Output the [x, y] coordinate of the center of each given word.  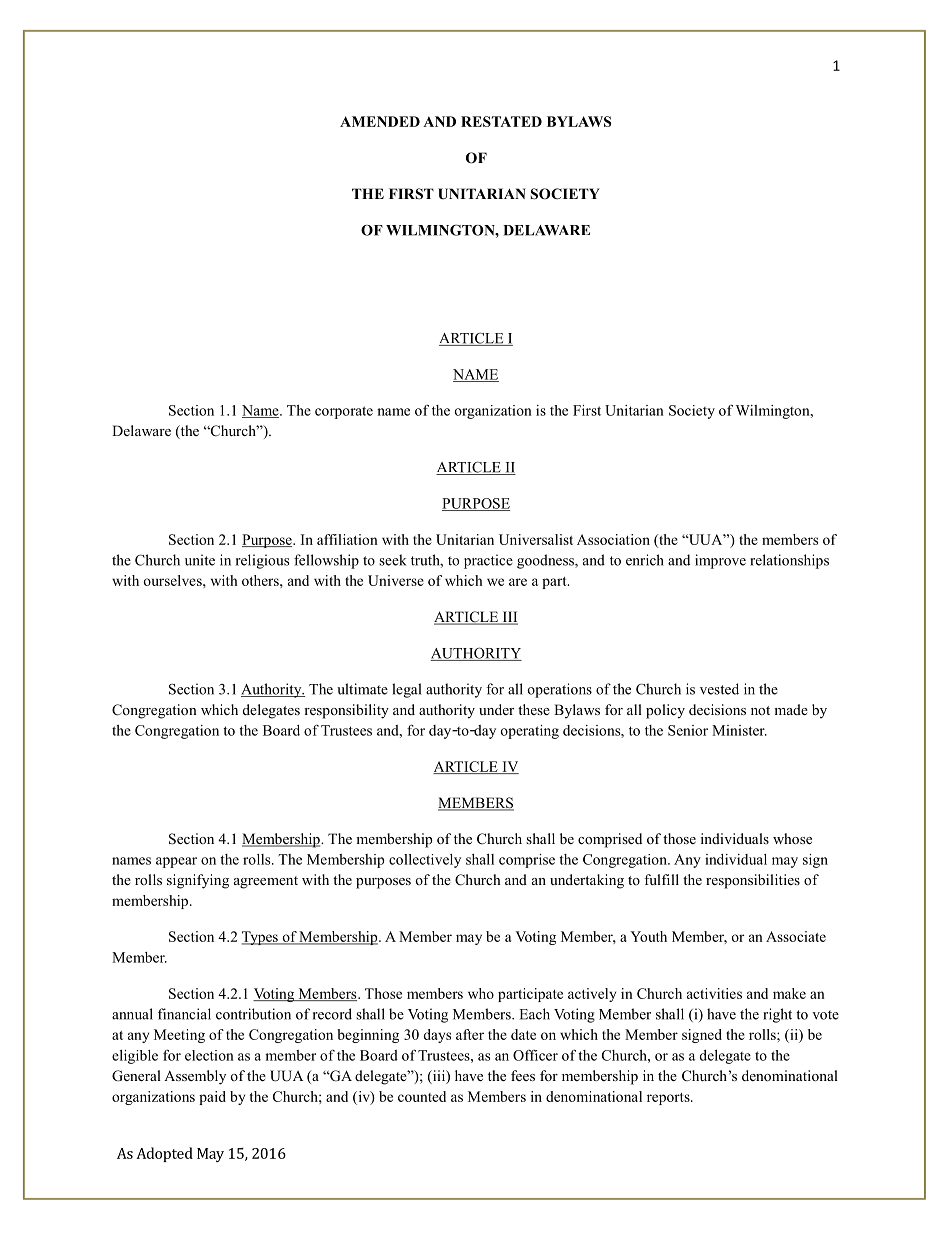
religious [262, 561]
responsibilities [753, 881]
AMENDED [380, 121]
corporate [344, 412]
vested [719, 689]
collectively [425, 861]
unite [200, 560]
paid [212, 1098]
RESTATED [501, 121]
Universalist [536, 539]
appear [176, 862]
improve [720, 561]
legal [406, 690]
